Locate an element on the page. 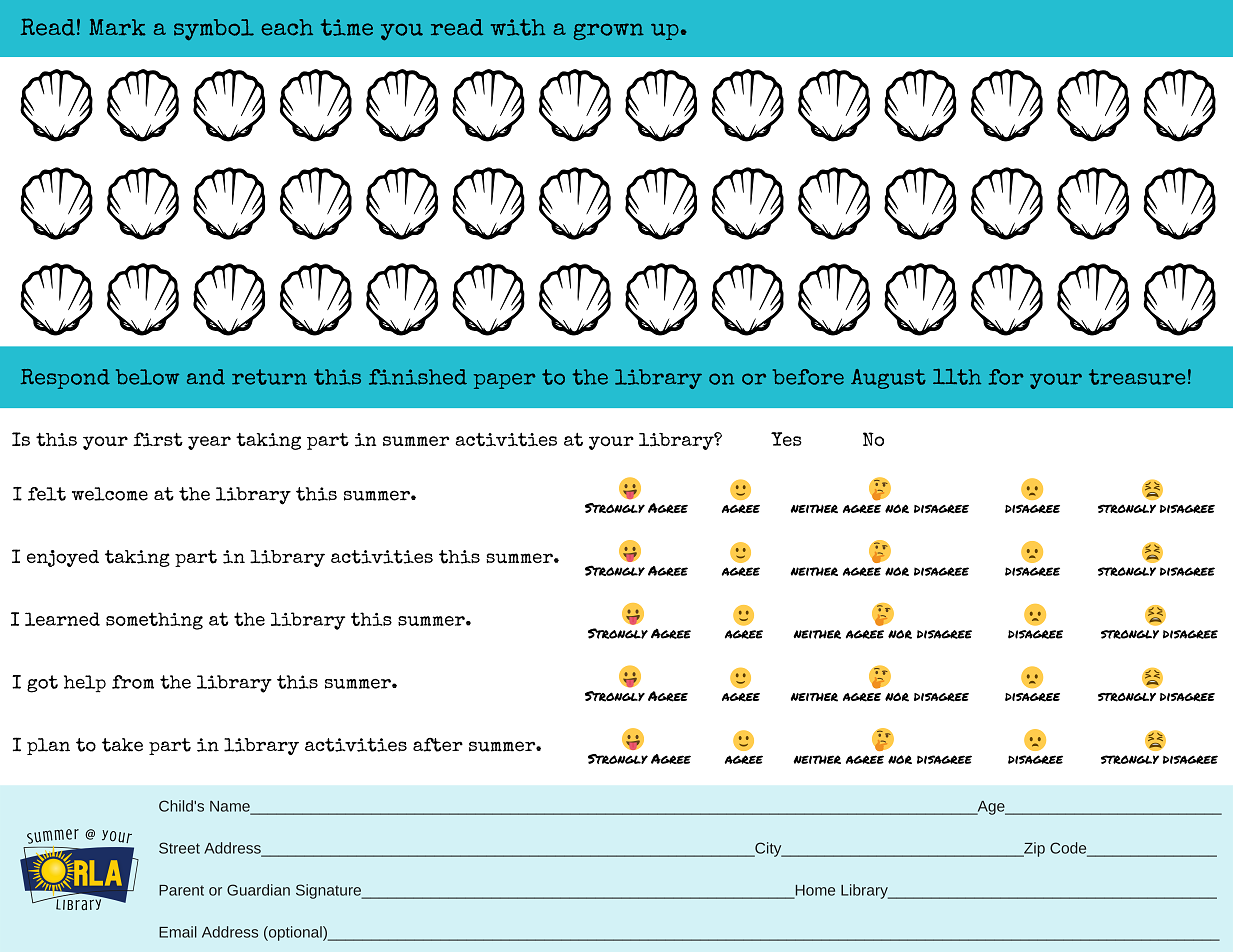 The height and width of the document is (952, 1233). Yes is located at coordinates (786, 439).
